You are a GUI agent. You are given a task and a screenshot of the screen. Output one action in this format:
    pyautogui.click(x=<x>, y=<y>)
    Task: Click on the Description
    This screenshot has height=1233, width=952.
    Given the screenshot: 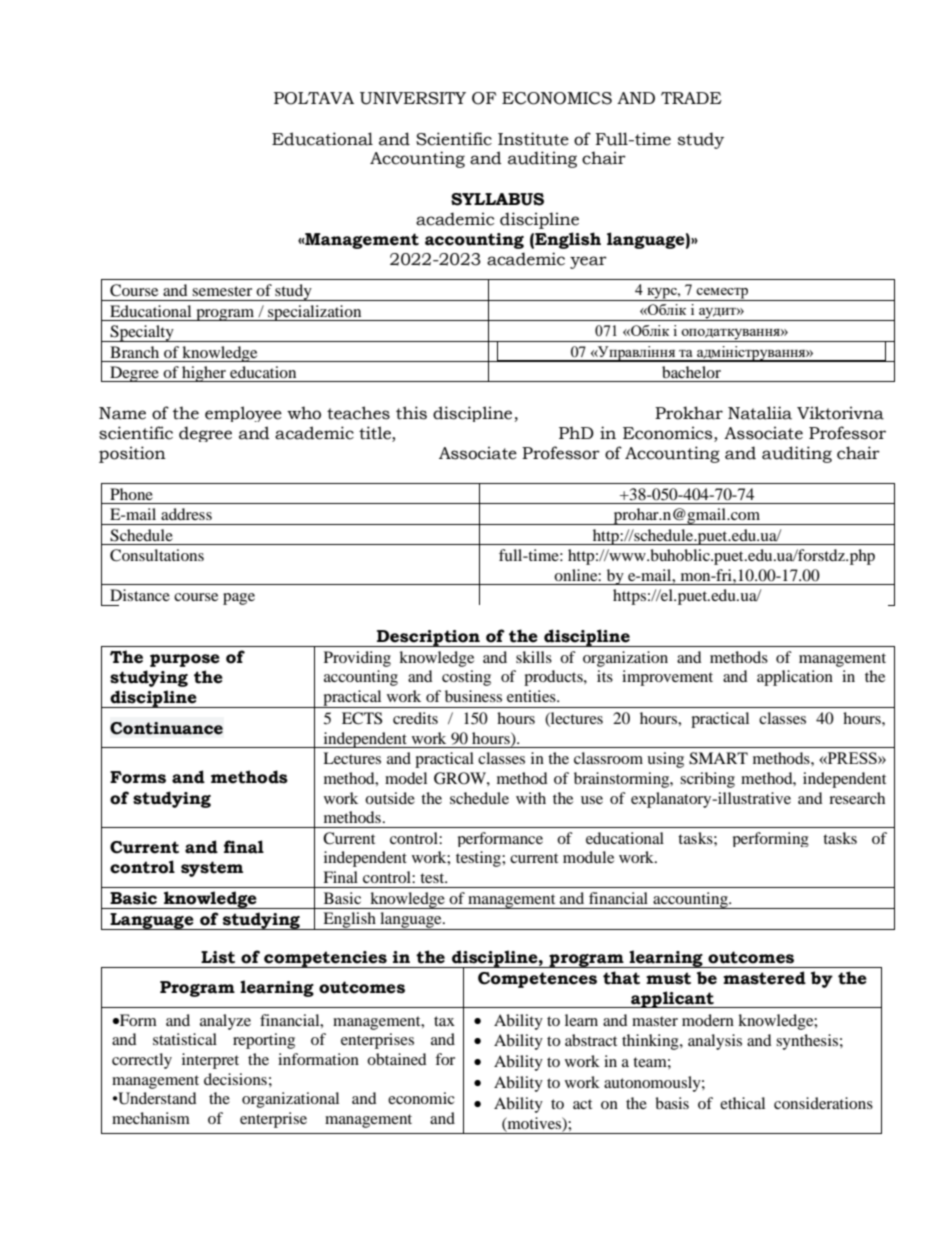 What is the action you would take?
    pyautogui.click(x=428, y=638)
